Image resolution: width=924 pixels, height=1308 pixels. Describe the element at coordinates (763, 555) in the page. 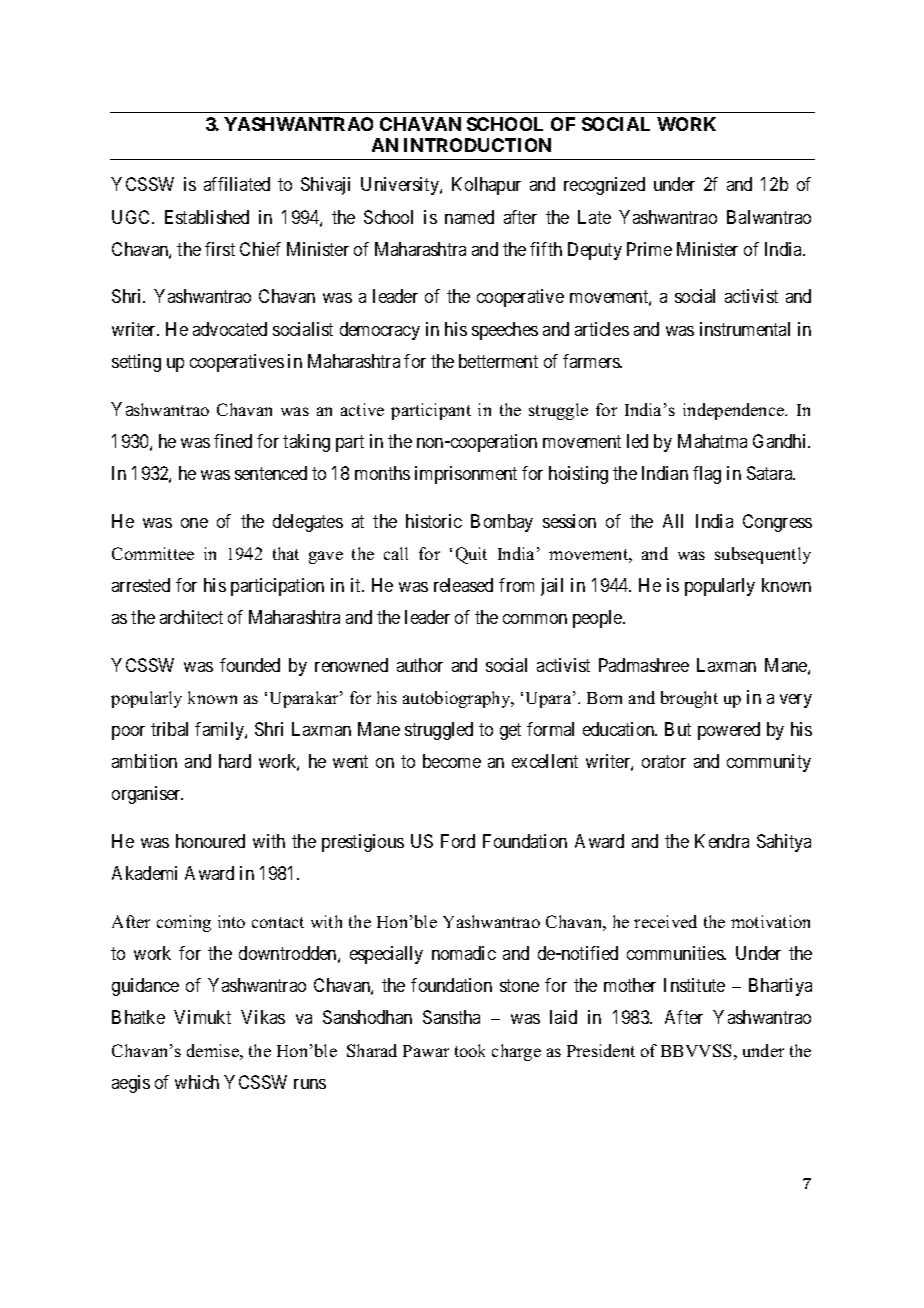

I see `subsequently` at that location.
